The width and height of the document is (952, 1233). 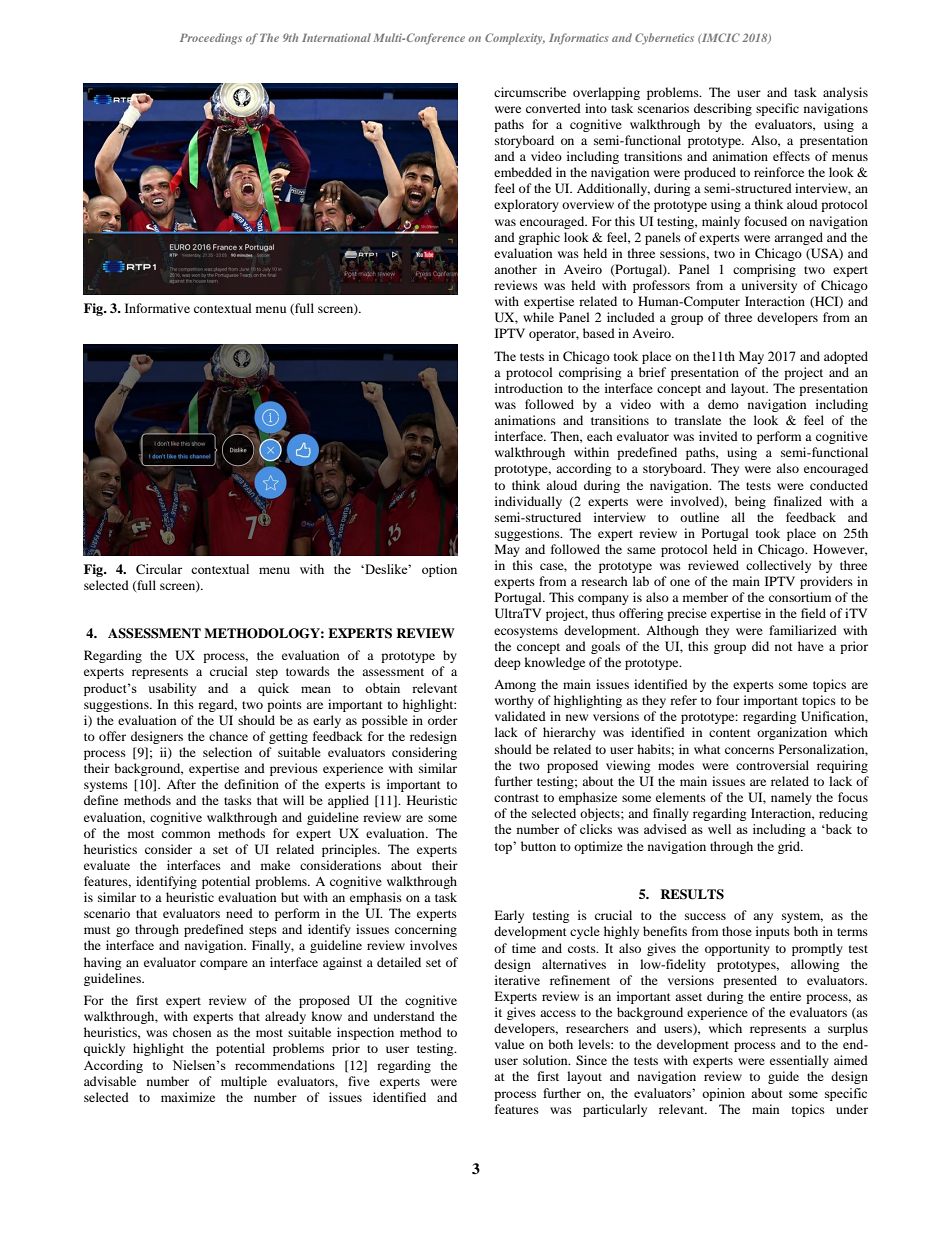 What do you see at coordinates (157, 308) in the document?
I see `Informative` at bounding box center [157, 308].
